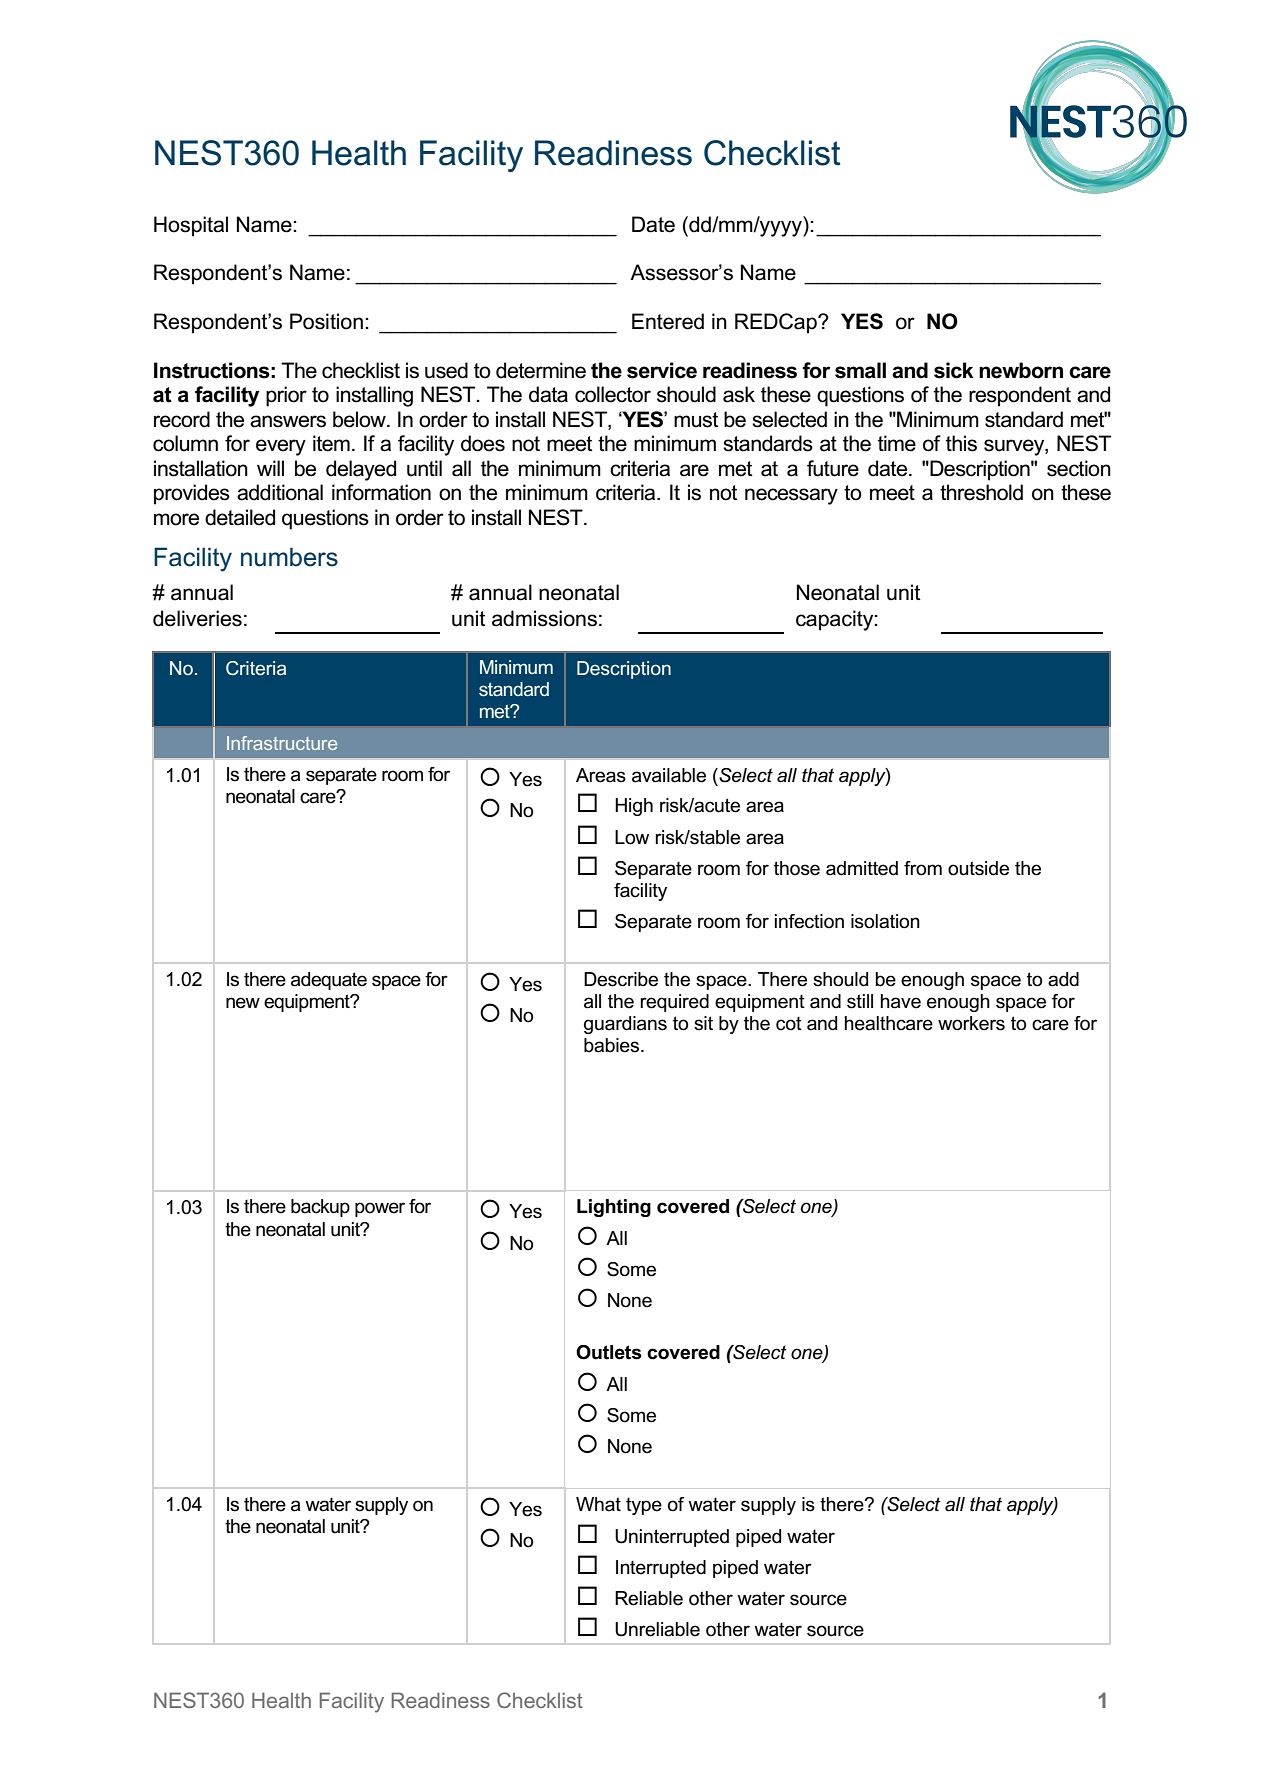 The image size is (1264, 1789). What do you see at coordinates (326, 321) in the image?
I see `Position` at bounding box center [326, 321].
